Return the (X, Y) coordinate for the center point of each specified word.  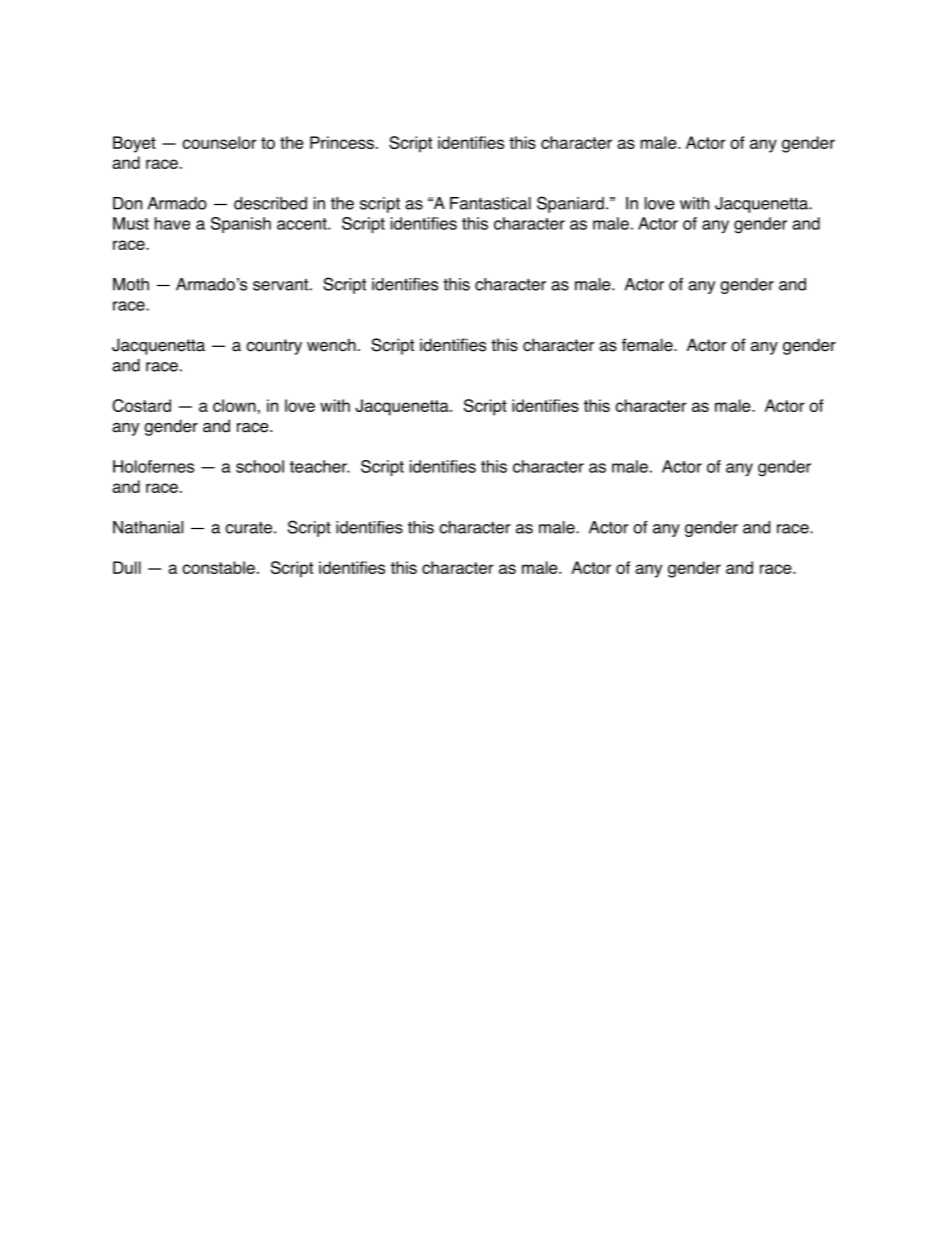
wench (331, 345)
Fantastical (490, 203)
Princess (342, 142)
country (274, 347)
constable (218, 567)
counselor (219, 142)
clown (234, 405)
